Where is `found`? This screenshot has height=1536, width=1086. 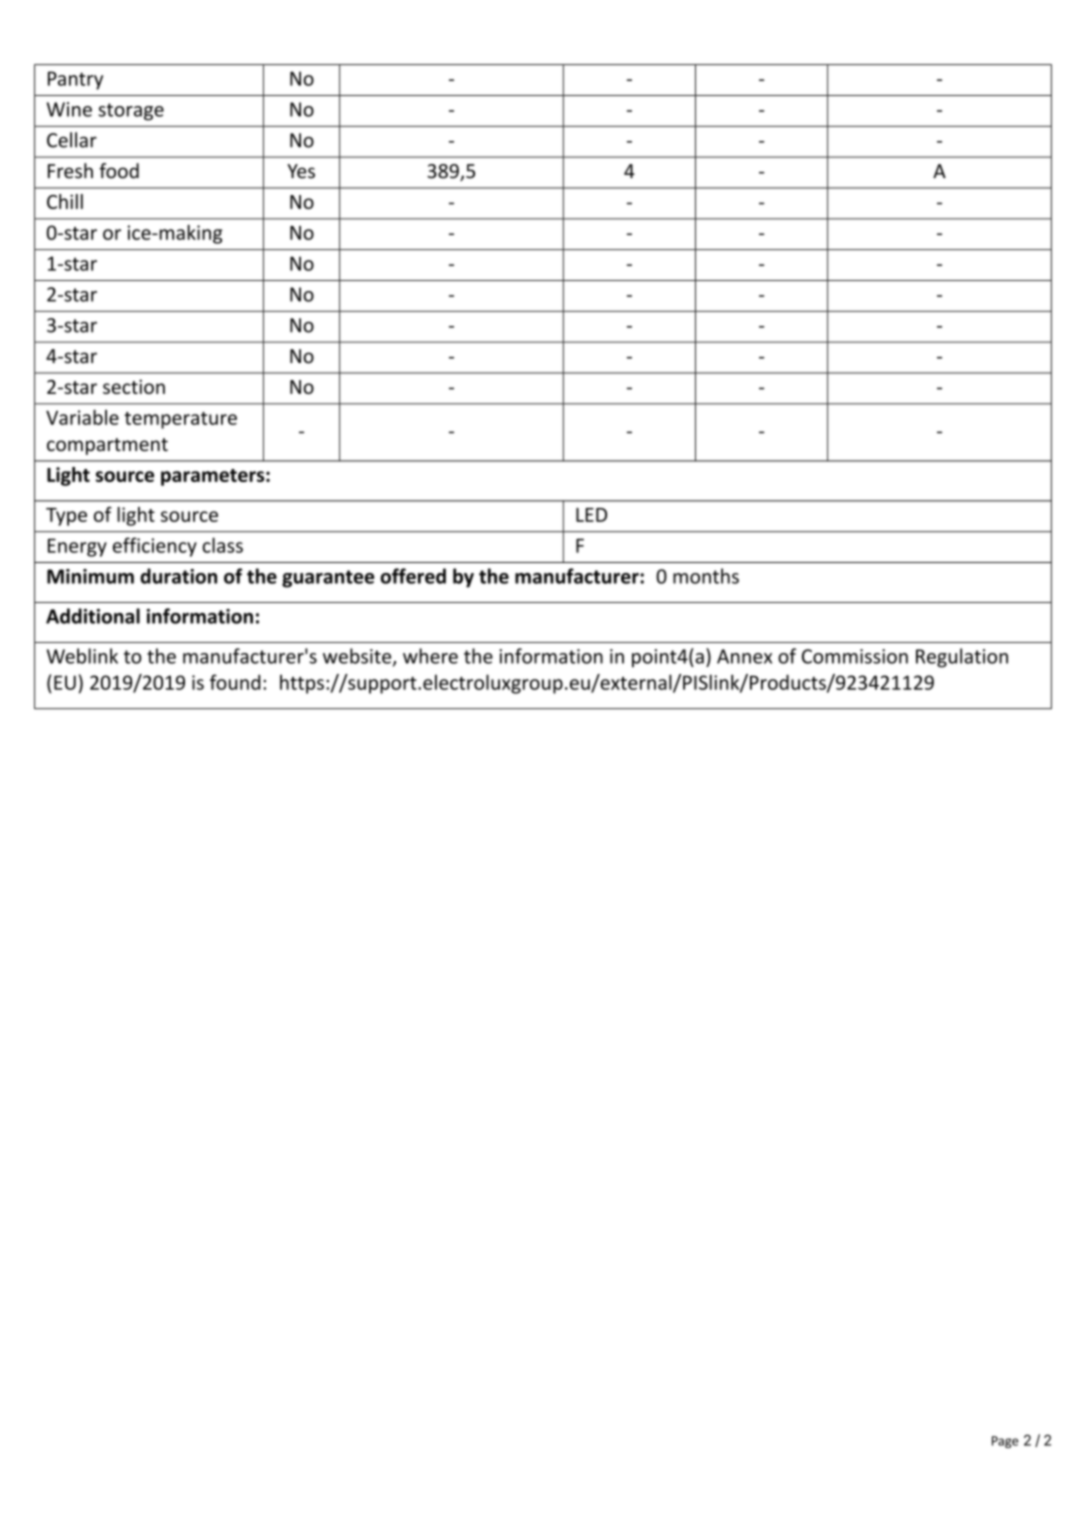
found is located at coordinates (235, 682).
